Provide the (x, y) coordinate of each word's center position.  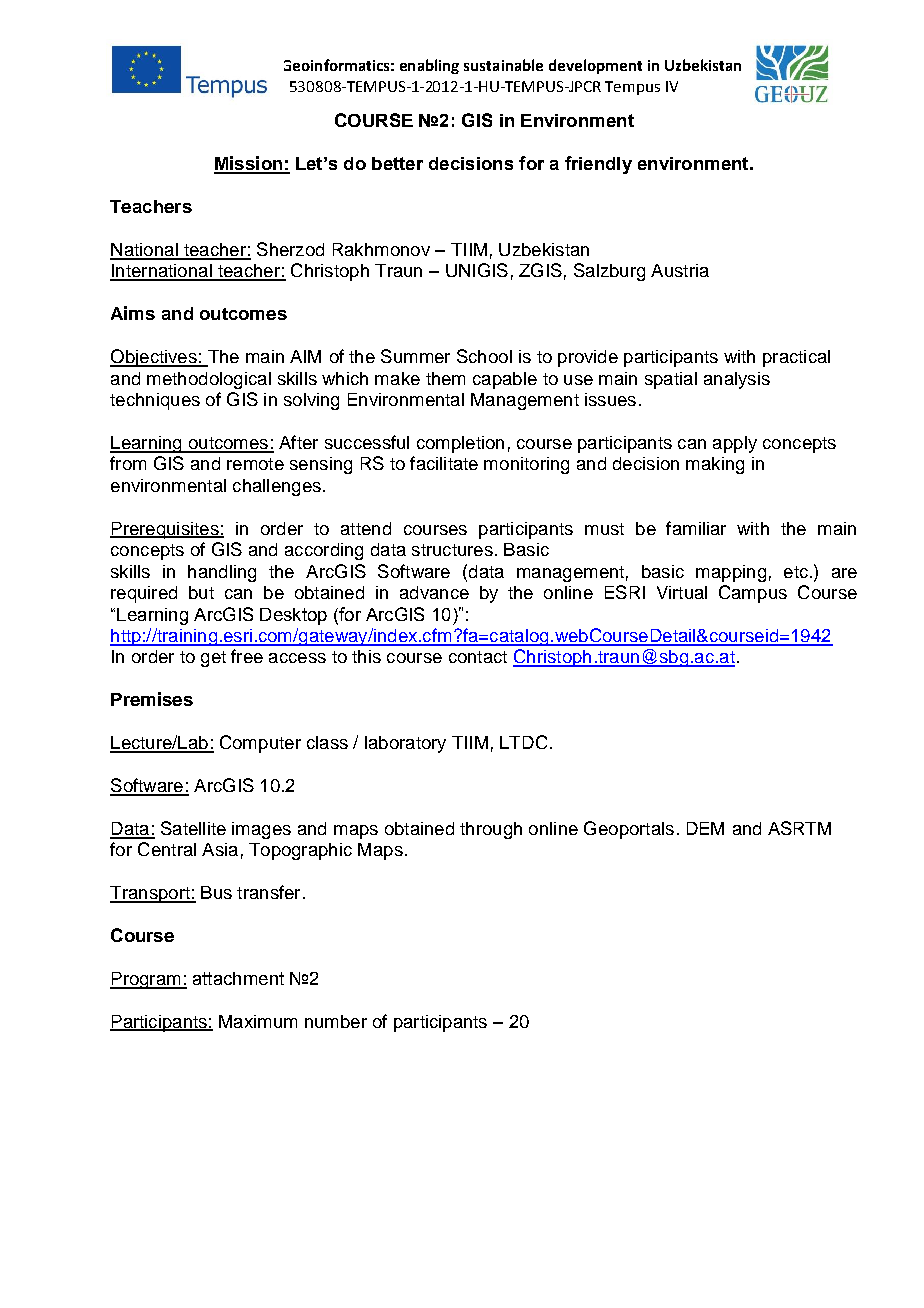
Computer (260, 744)
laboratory (405, 744)
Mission (249, 164)
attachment (238, 978)
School (484, 356)
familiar (696, 528)
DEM (705, 828)
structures (452, 550)
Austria (680, 270)
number (336, 1021)
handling (222, 573)
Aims (133, 313)
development (595, 66)
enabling (429, 66)
